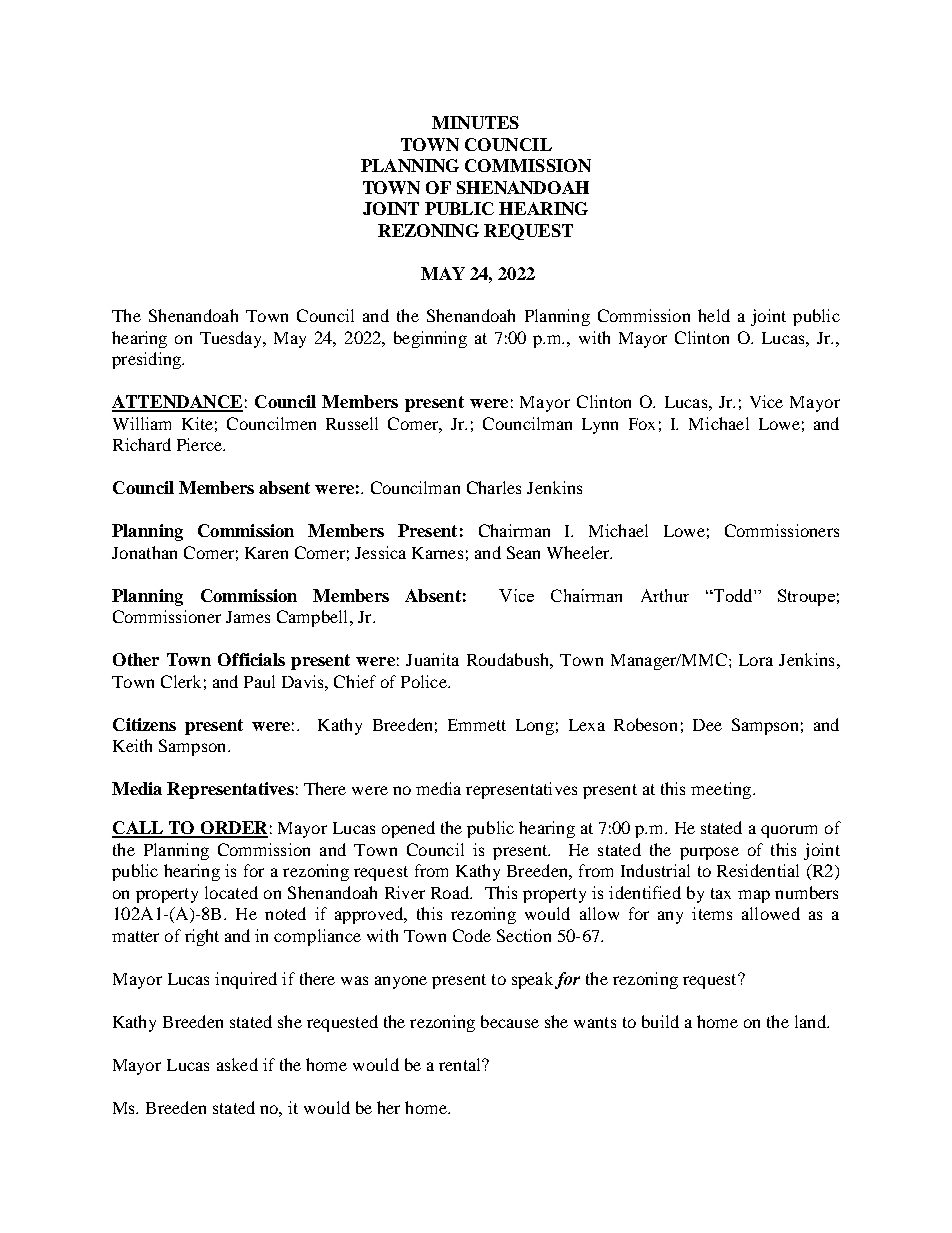 The width and height of the page is (952, 1233). What do you see at coordinates (200, 444) in the page?
I see `Pierce` at bounding box center [200, 444].
